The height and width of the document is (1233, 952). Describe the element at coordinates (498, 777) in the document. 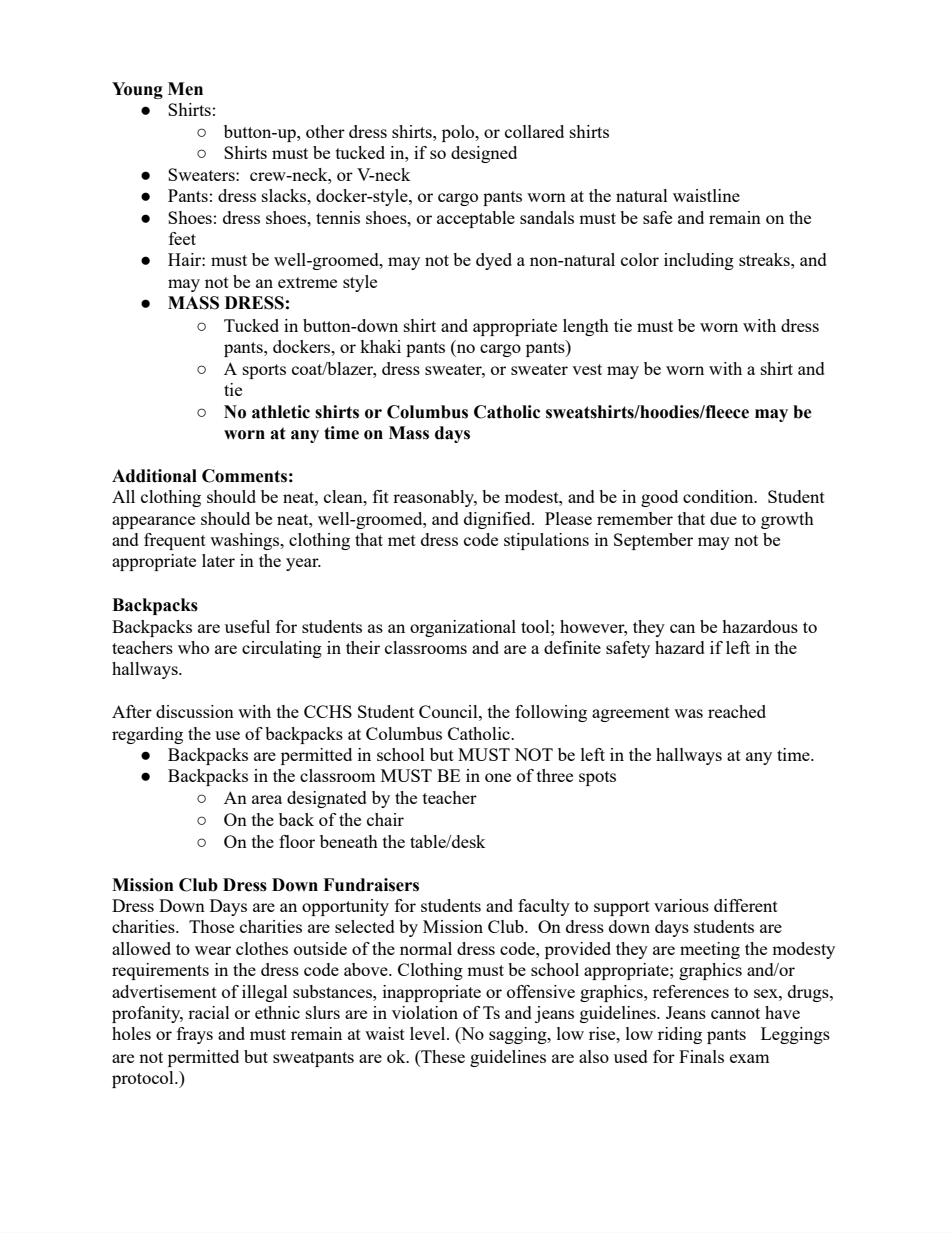

I see `one` at that location.
